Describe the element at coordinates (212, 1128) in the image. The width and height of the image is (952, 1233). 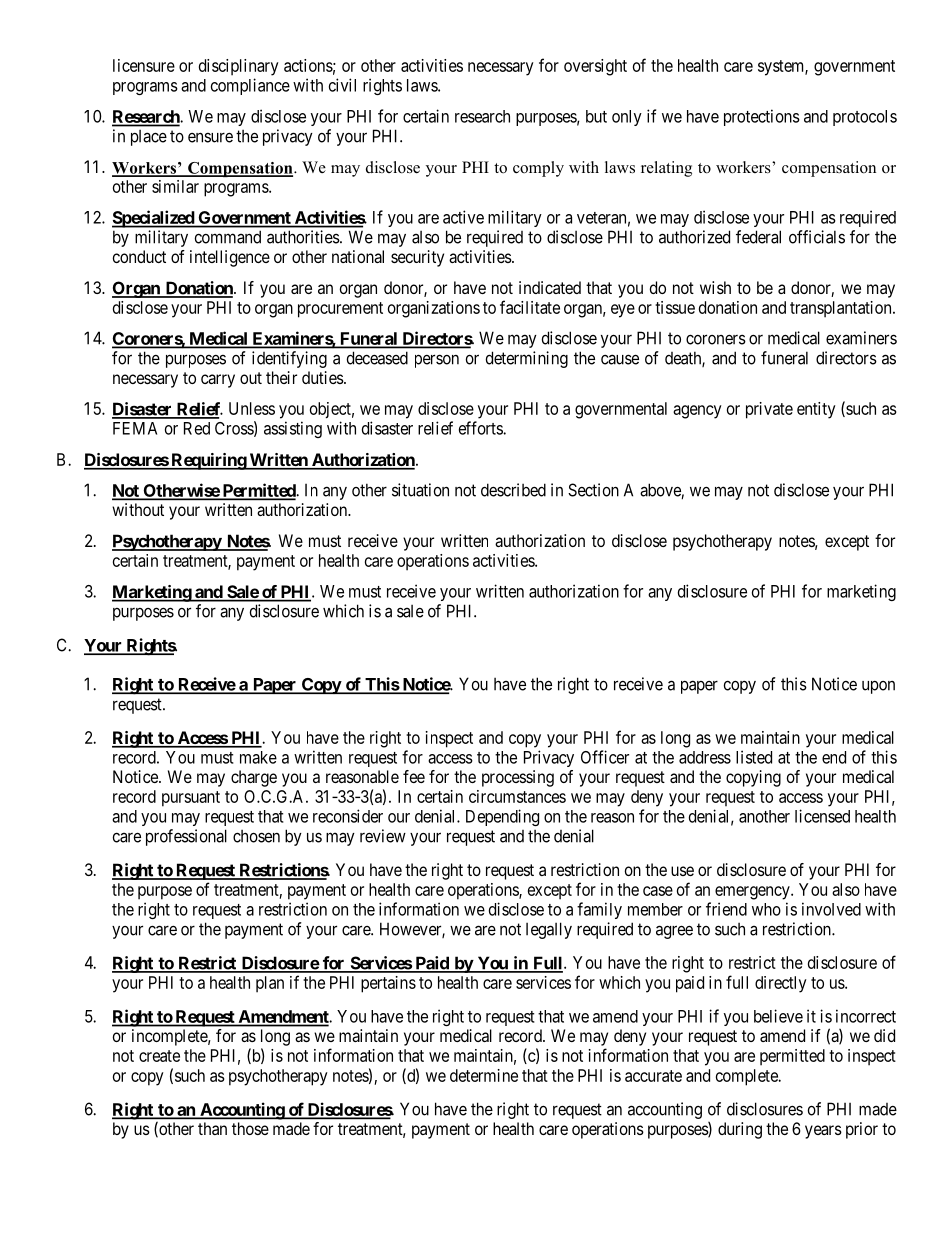
I see `than` at that location.
